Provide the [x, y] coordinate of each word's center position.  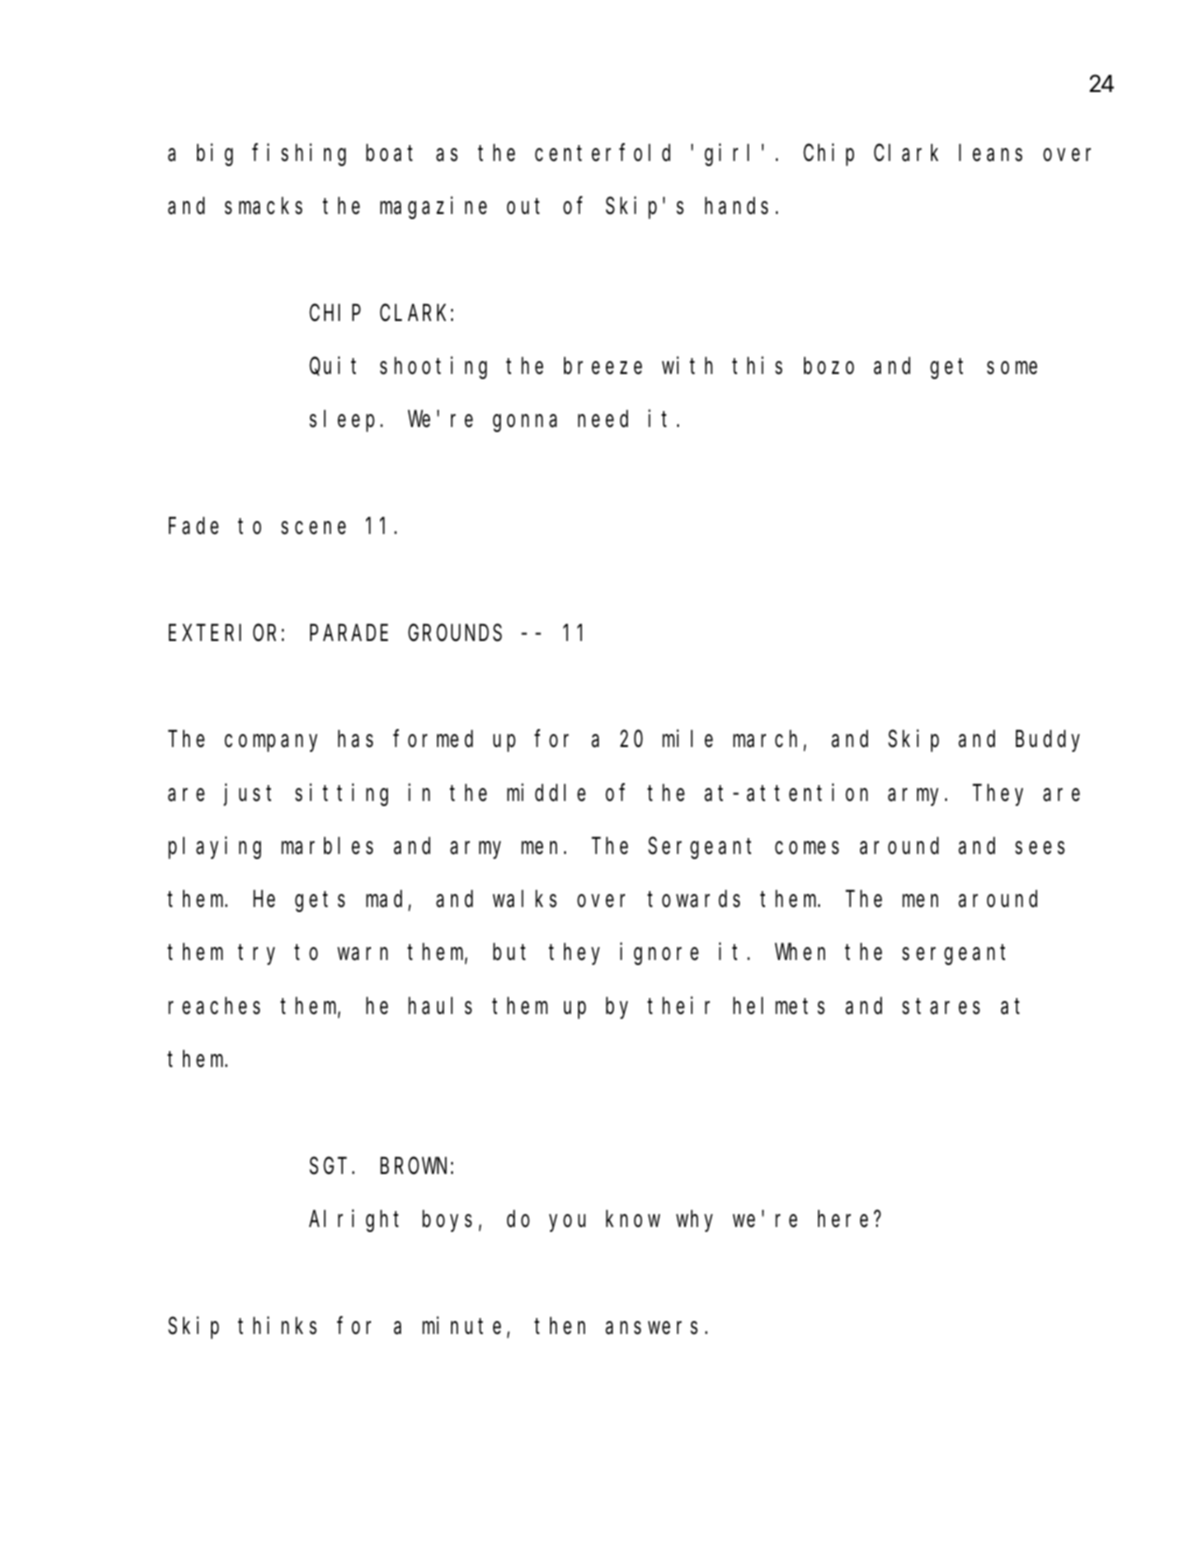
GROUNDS [455, 633]
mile [687, 738]
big [215, 154]
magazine [433, 208]
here [843, 1219]
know [633, 1218]
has [355, 739]
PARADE [349, 633]
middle [546, 792]
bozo [829, 366]
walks [525, 899]
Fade [194, 526]
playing [214, 847]
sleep [345, 421]
